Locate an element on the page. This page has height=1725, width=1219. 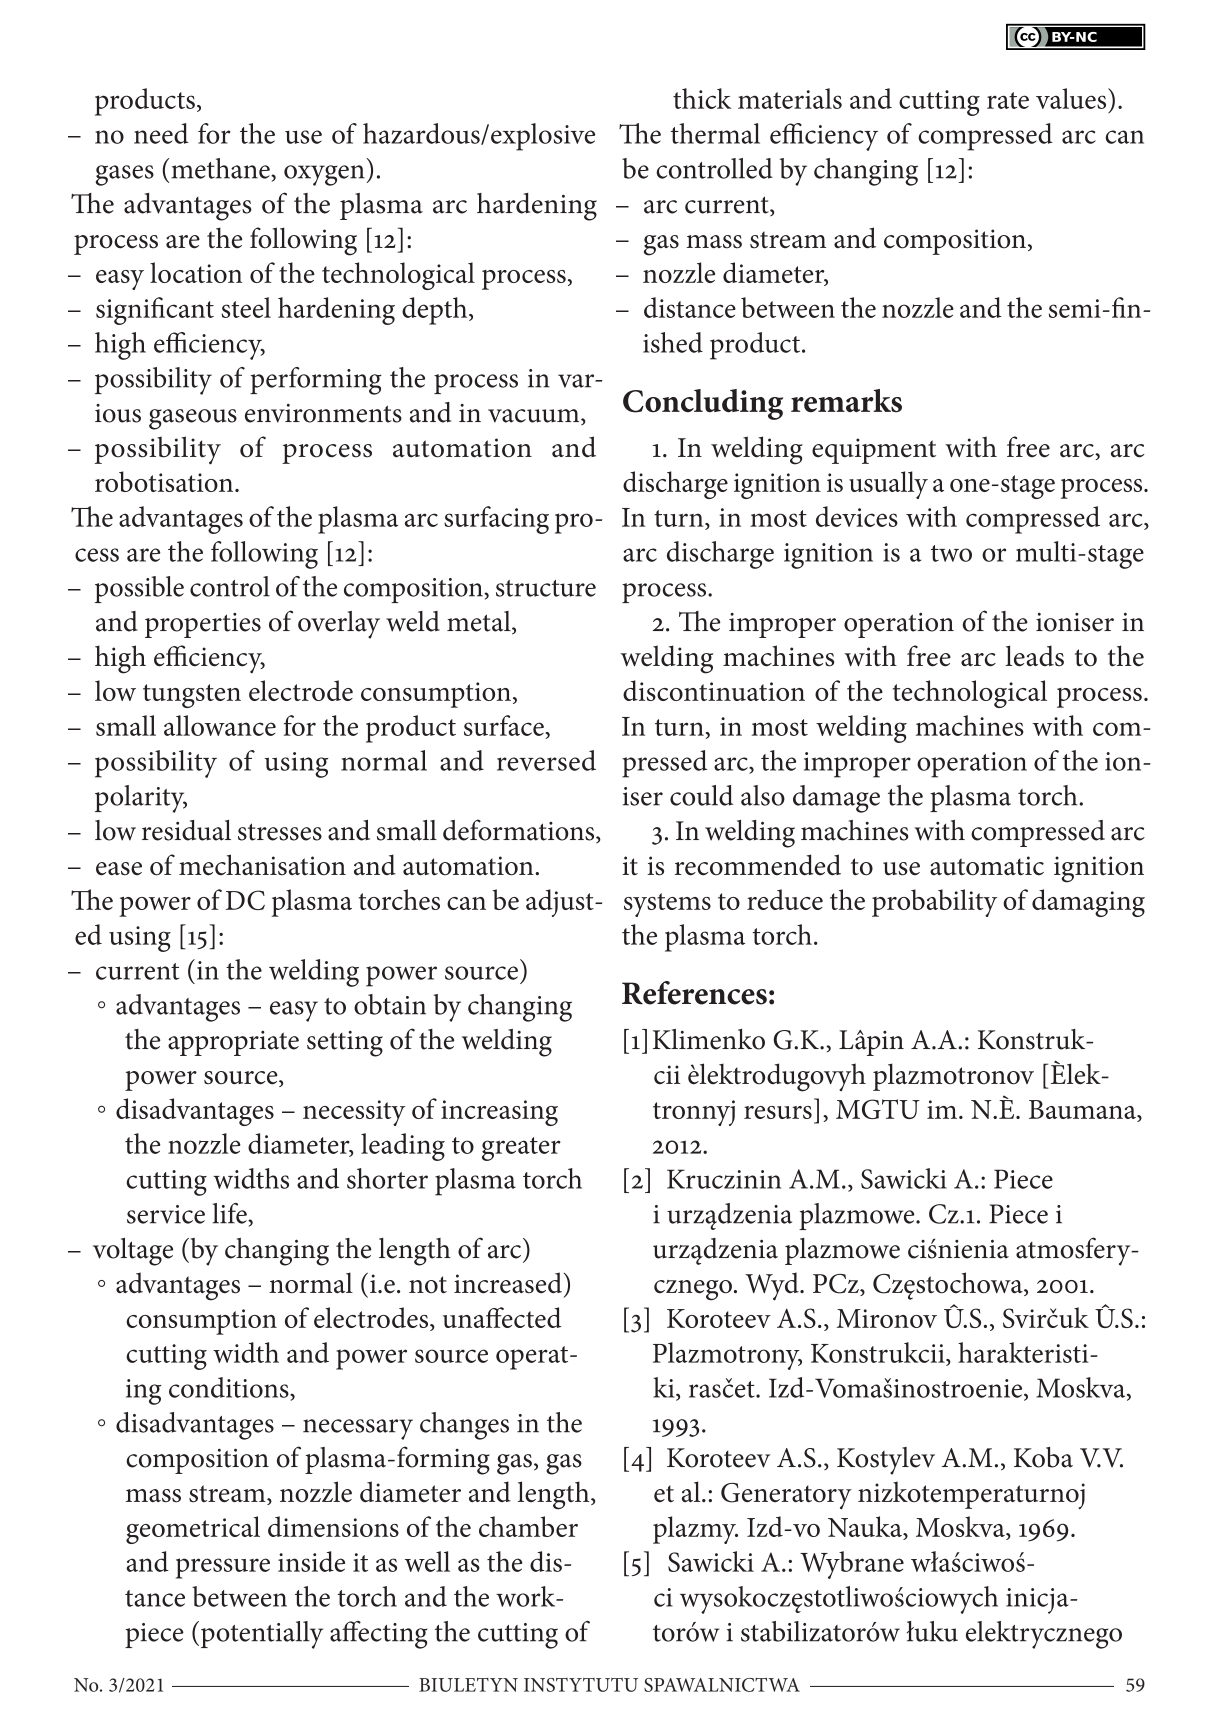
environments is located at coordinates (323, 413).
